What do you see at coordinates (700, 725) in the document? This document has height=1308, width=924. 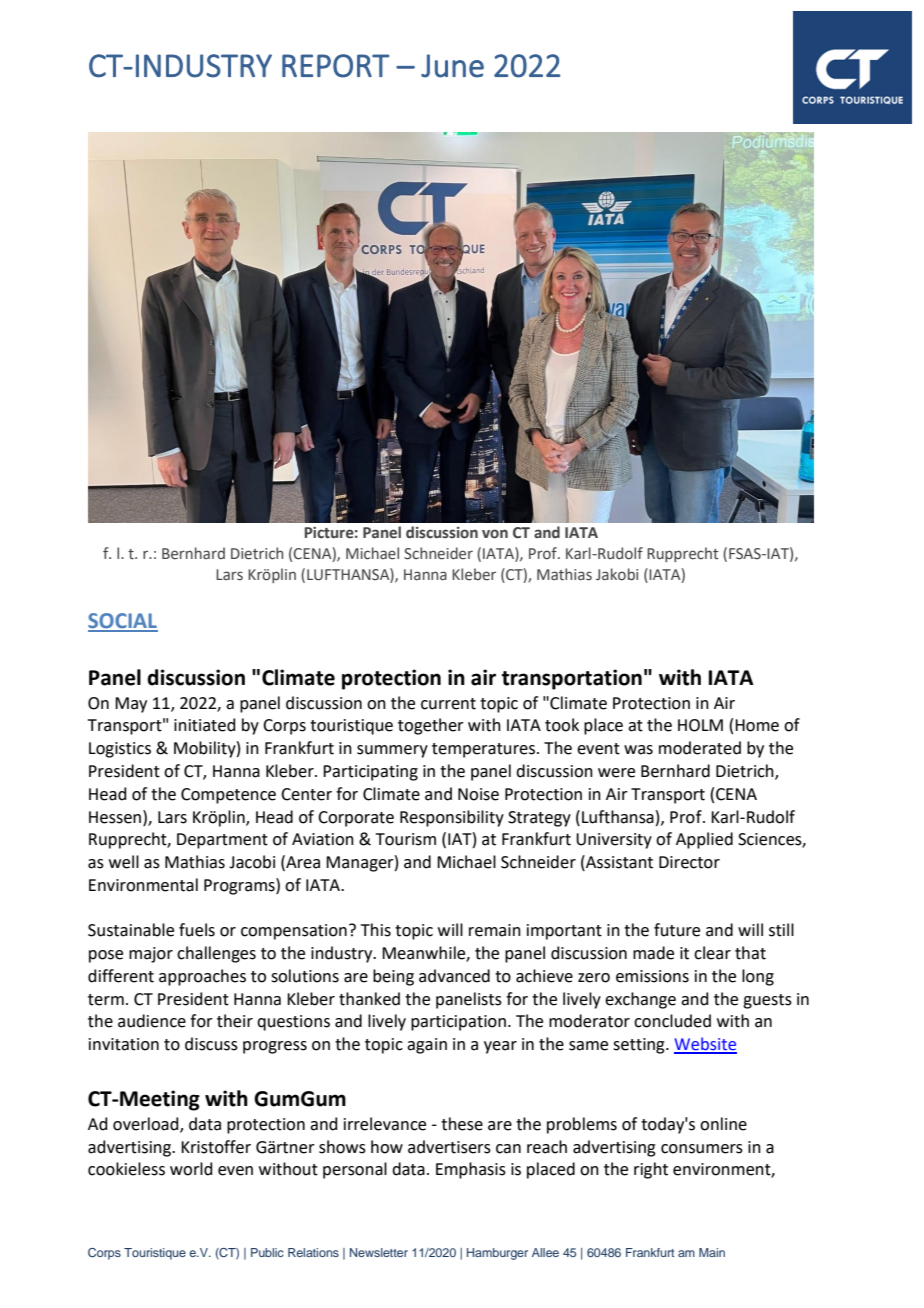 I see `HOLM` at bounding box center [700, 725].
